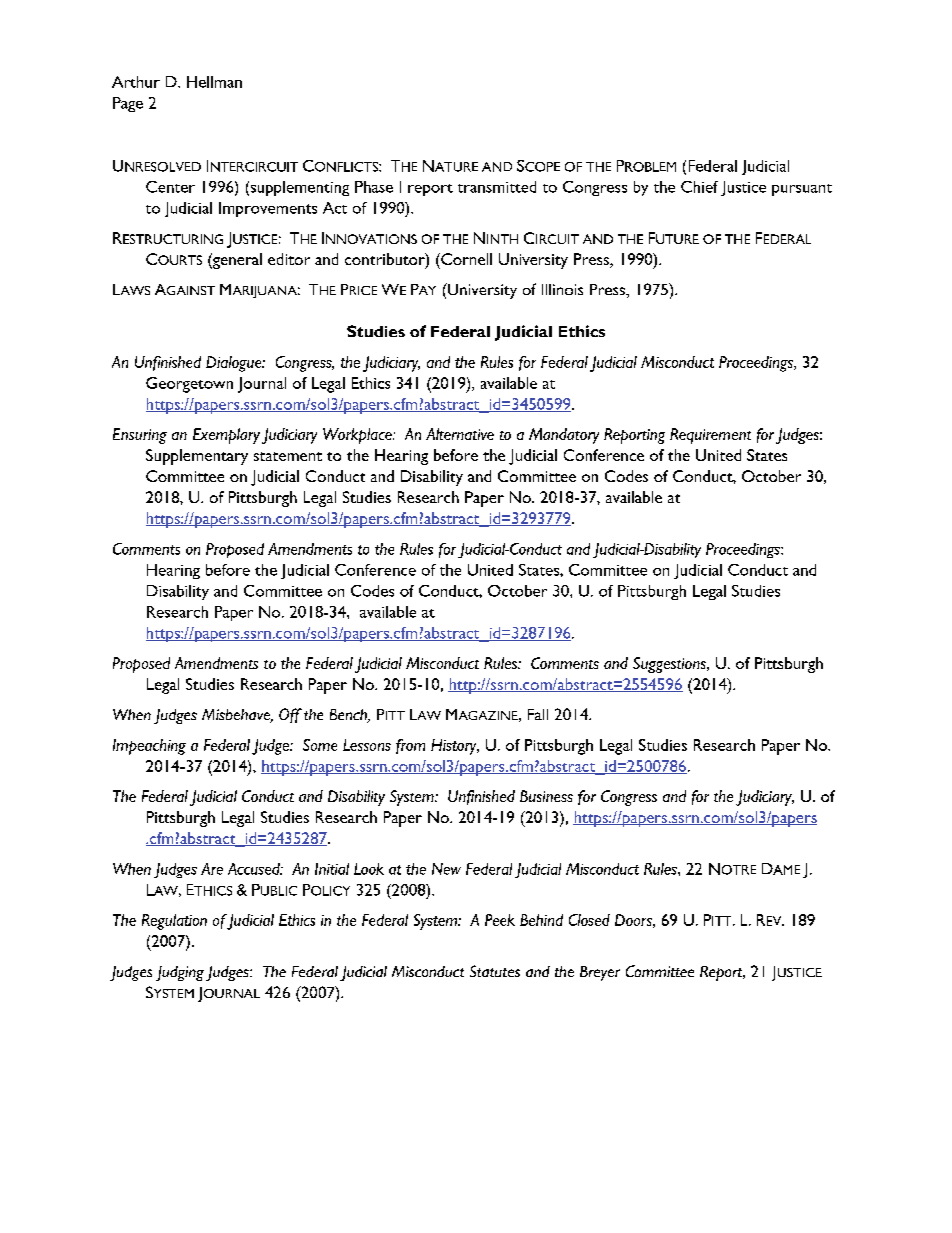 The image size is (952, 1233). I want to click on Hellman, so click(214, 82).
